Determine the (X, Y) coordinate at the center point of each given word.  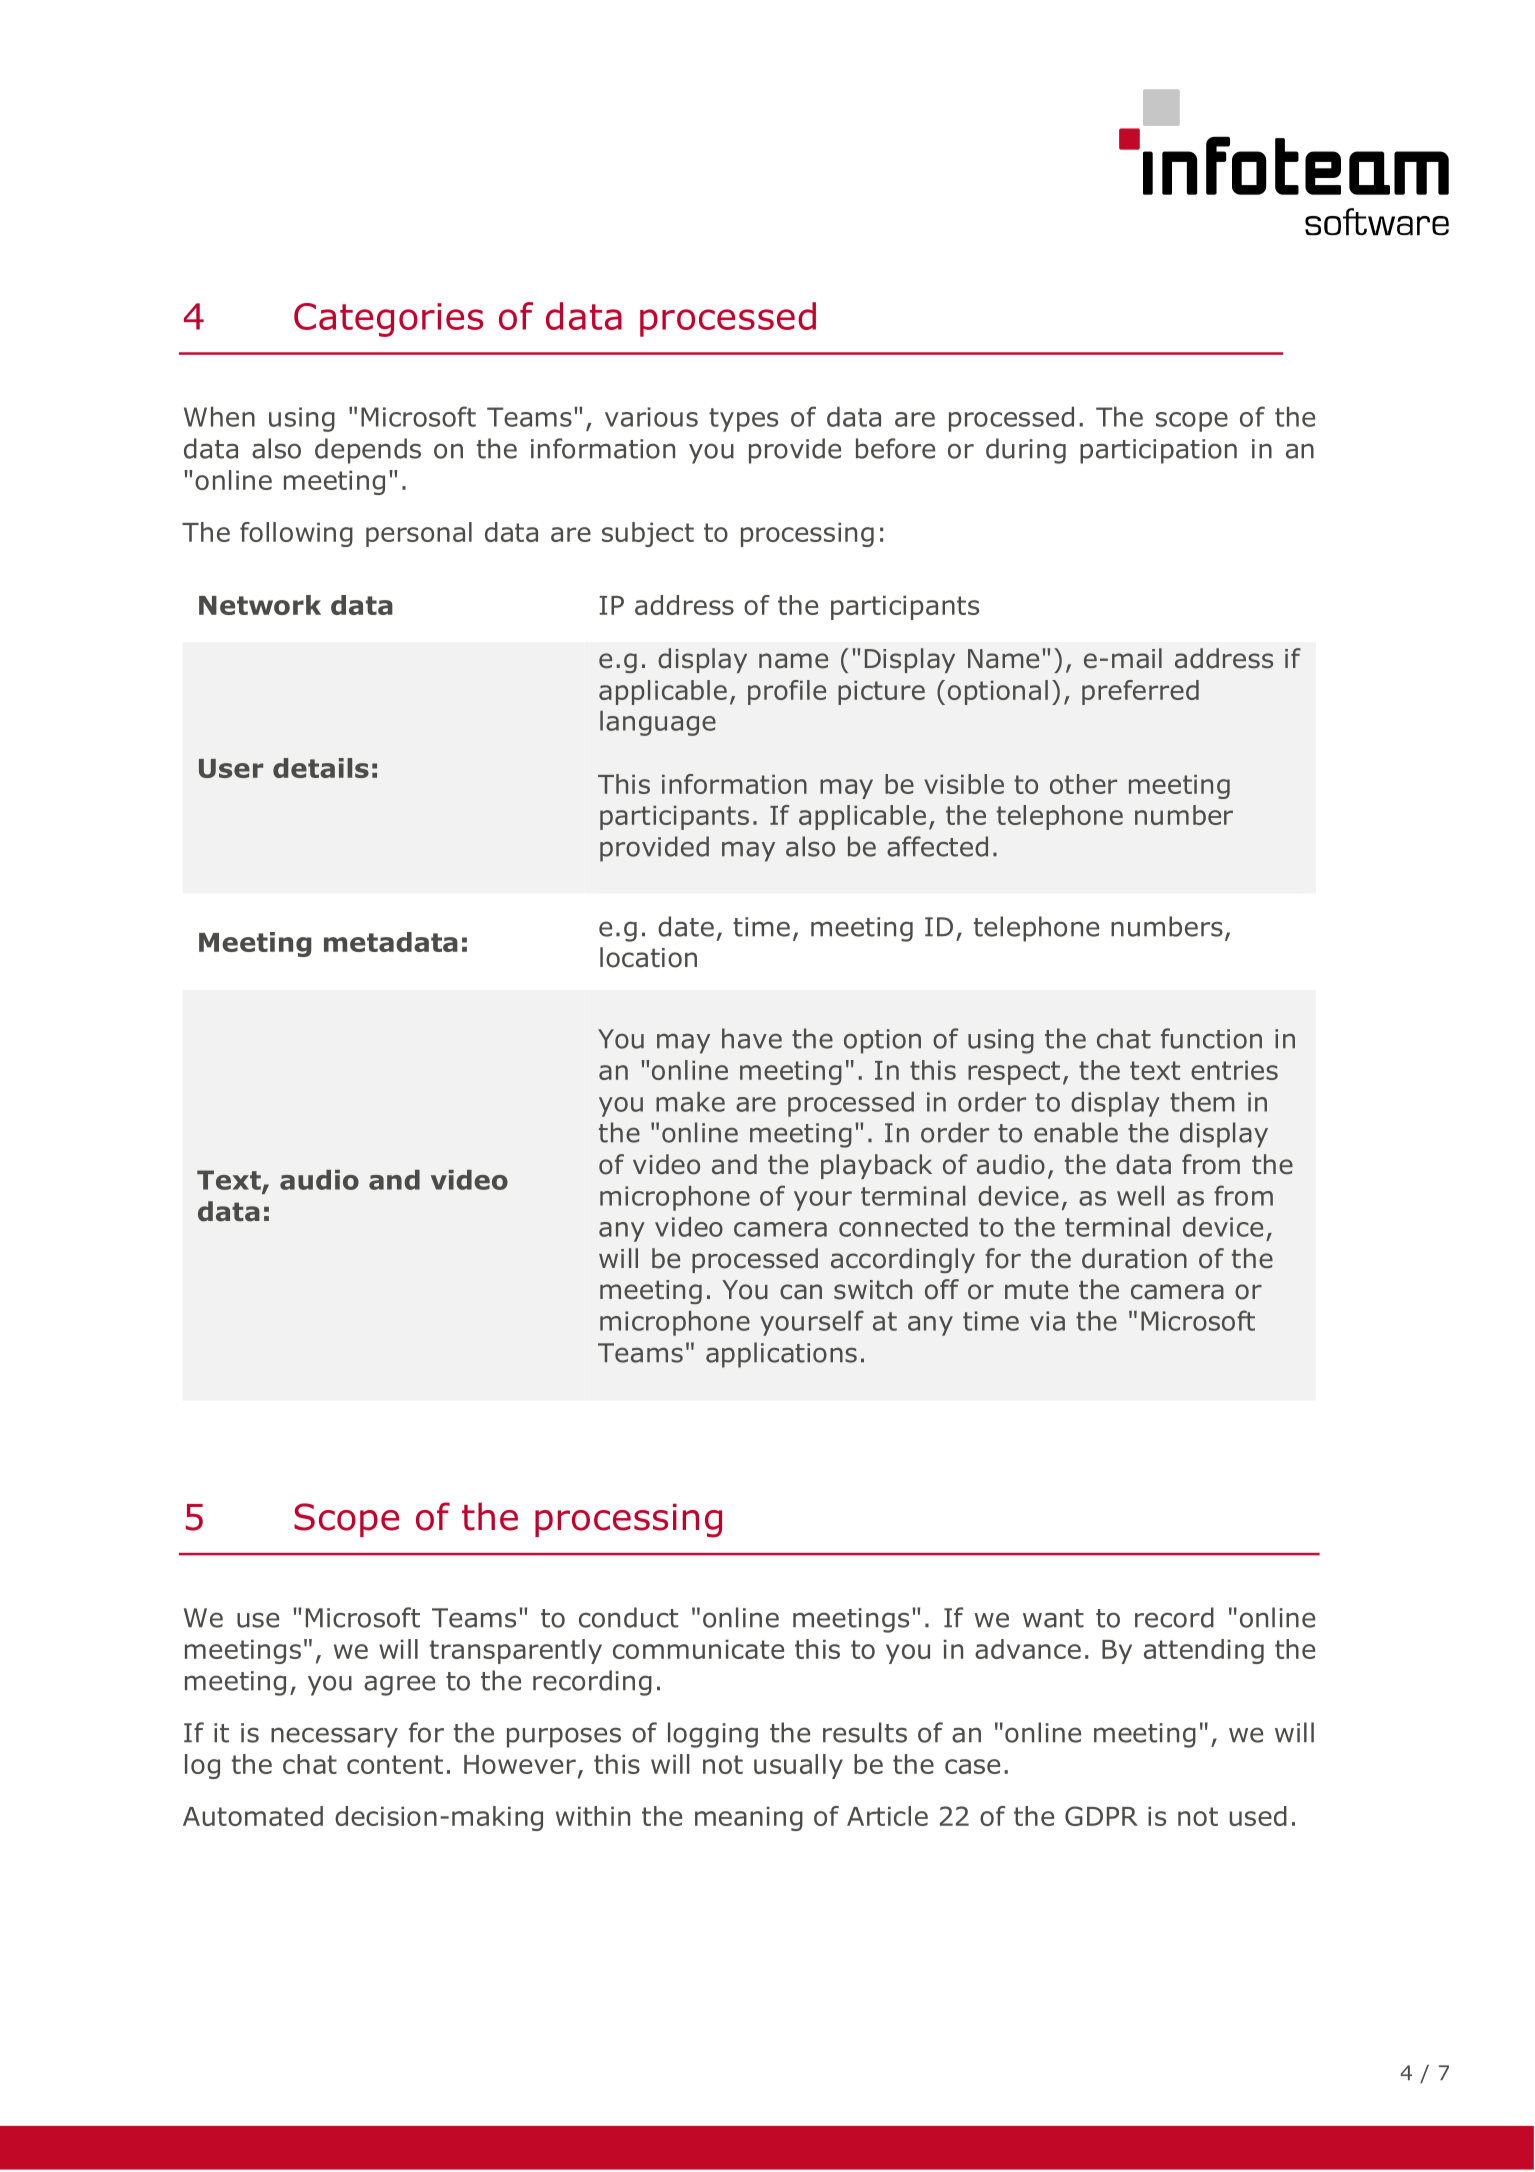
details (321, 768)
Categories (388, 320)
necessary (334, 1737)
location (648, 957)
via (1047, 1321)
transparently (516, 1651)
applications (781, 1355)
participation (1158, 451)
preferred (1140, 692)
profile (787, 692)
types (743, 420)
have (752, 1038)
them (1202, 1102)
